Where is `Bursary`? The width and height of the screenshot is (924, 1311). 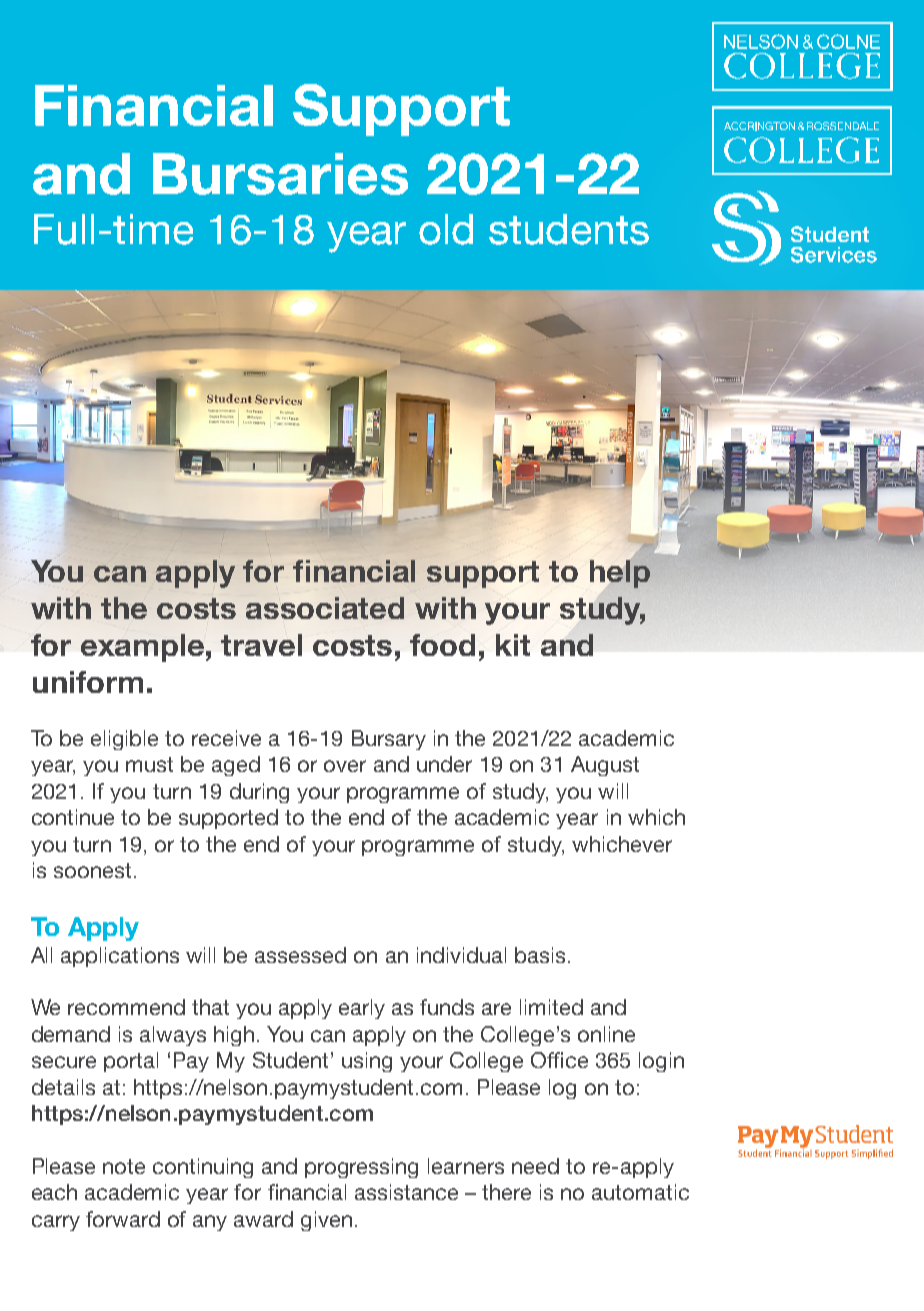
Bursary is located at coordinates (389, 740).
